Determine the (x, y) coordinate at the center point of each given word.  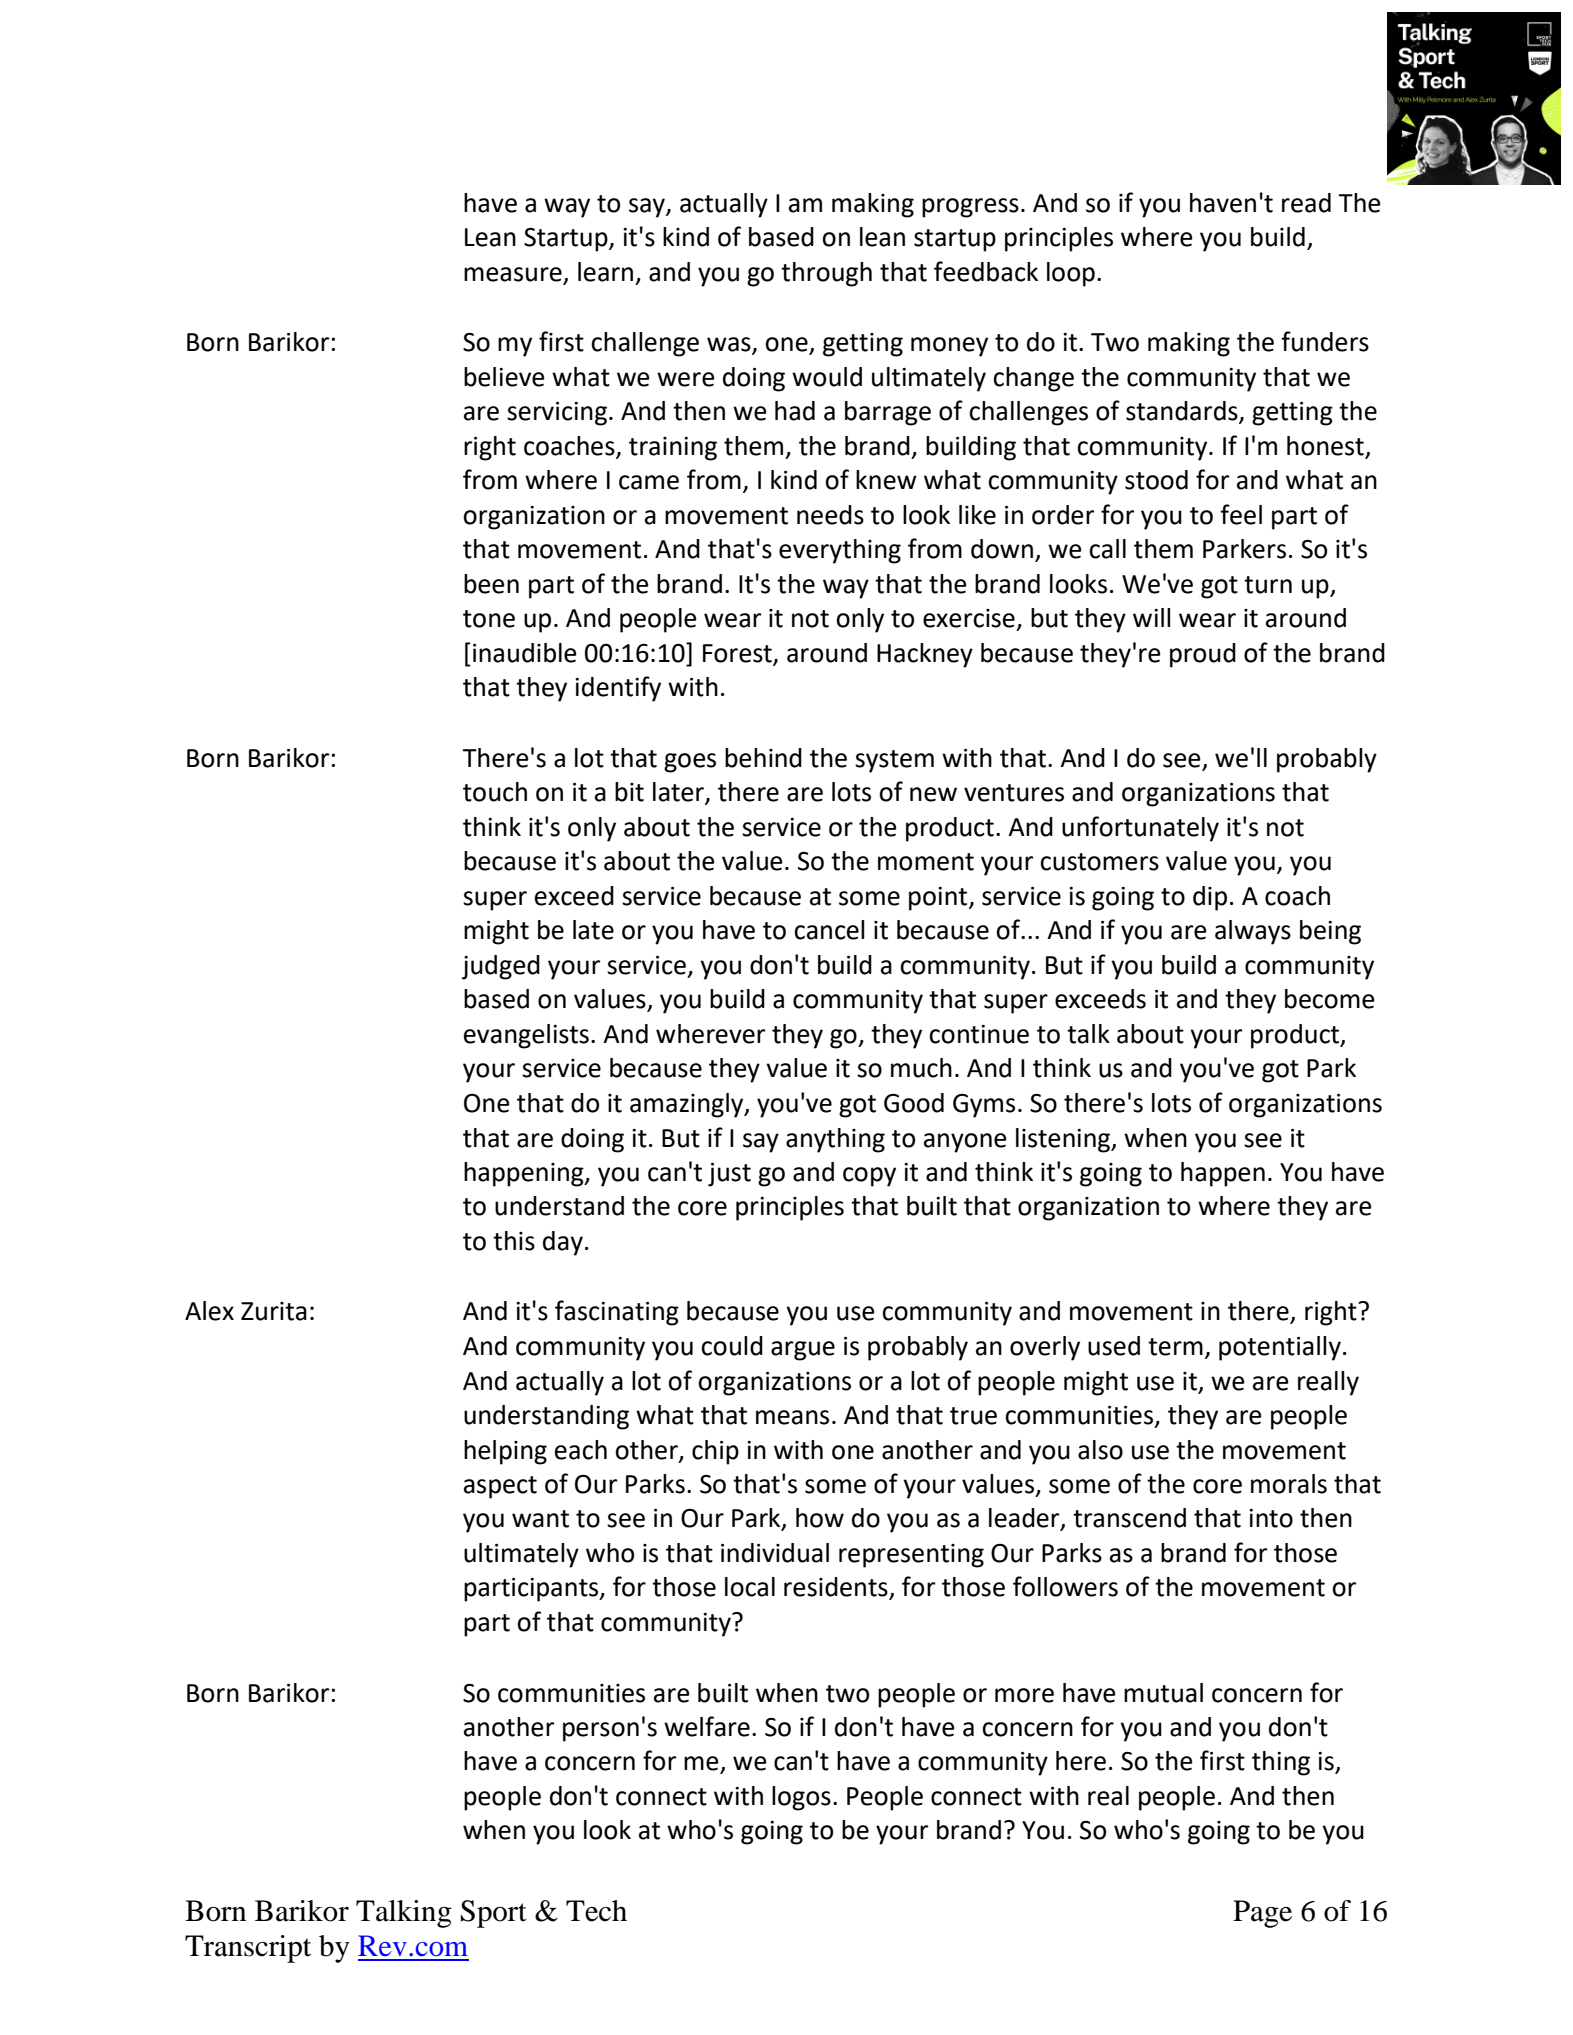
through (826, 274)
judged (501, 967)
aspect (500, 1487)
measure (514, 275)
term (1175, 1347)
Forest (737, 653)
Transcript (248, 1949)
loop (1071, 274)
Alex (209, 1311)
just (729, 1175)
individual (775, 1553)
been (491, 584)
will (1152, 617)
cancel (829, 930)
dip (1210, 898)
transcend (1129, 1518)
